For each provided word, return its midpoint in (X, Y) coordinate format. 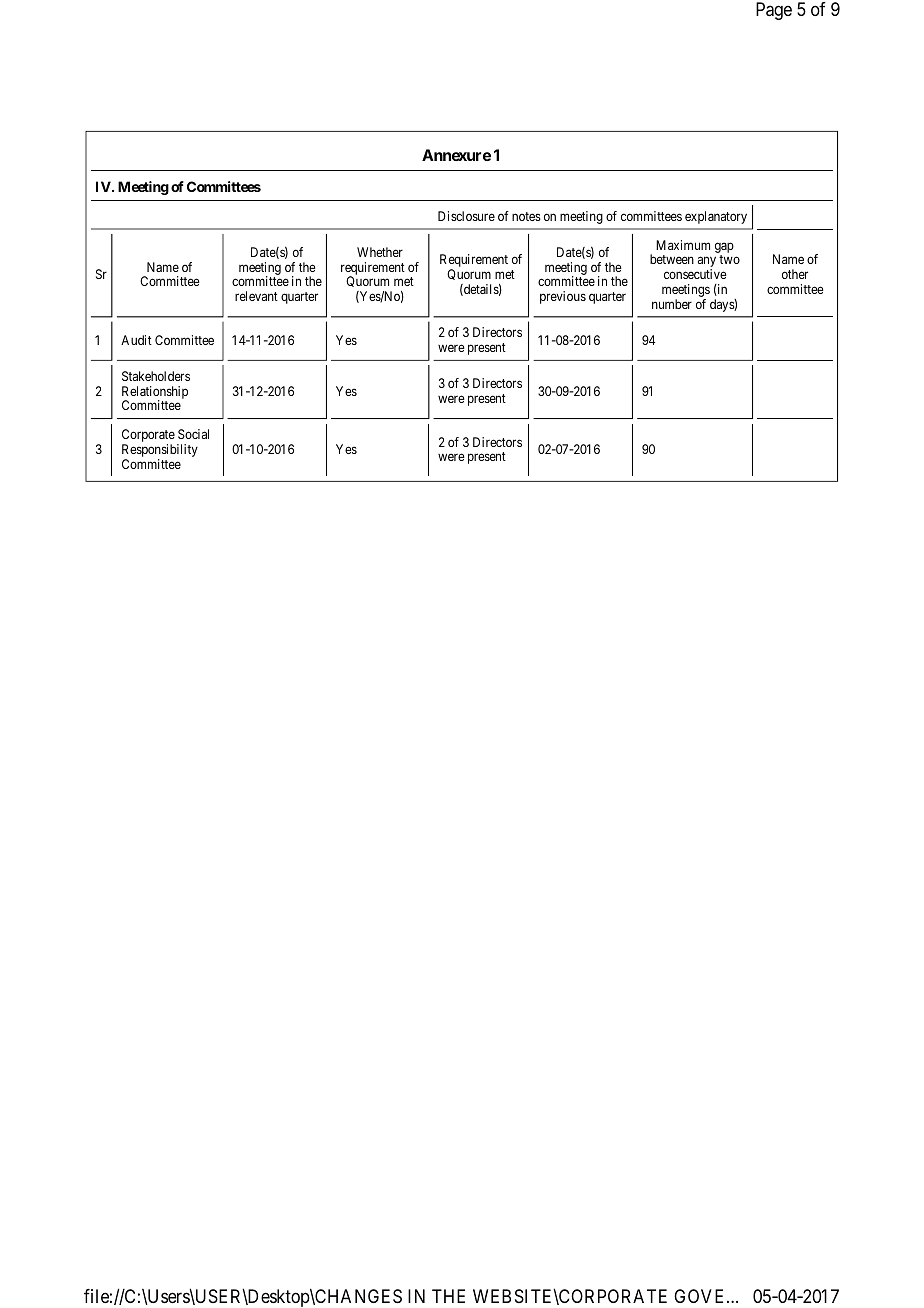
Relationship (155, 393)
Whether (380, 252)
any (707, 263)
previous (563, 297)
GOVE (701, 1296)
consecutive (695, 274)
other (795, 274)
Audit (136, 340)
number (672, 304)
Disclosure (466, 216)
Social (193, 434)
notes (526, 216)
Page (774, 11)
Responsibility (160, 452)
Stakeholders (156, 376)
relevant (256, 296)
